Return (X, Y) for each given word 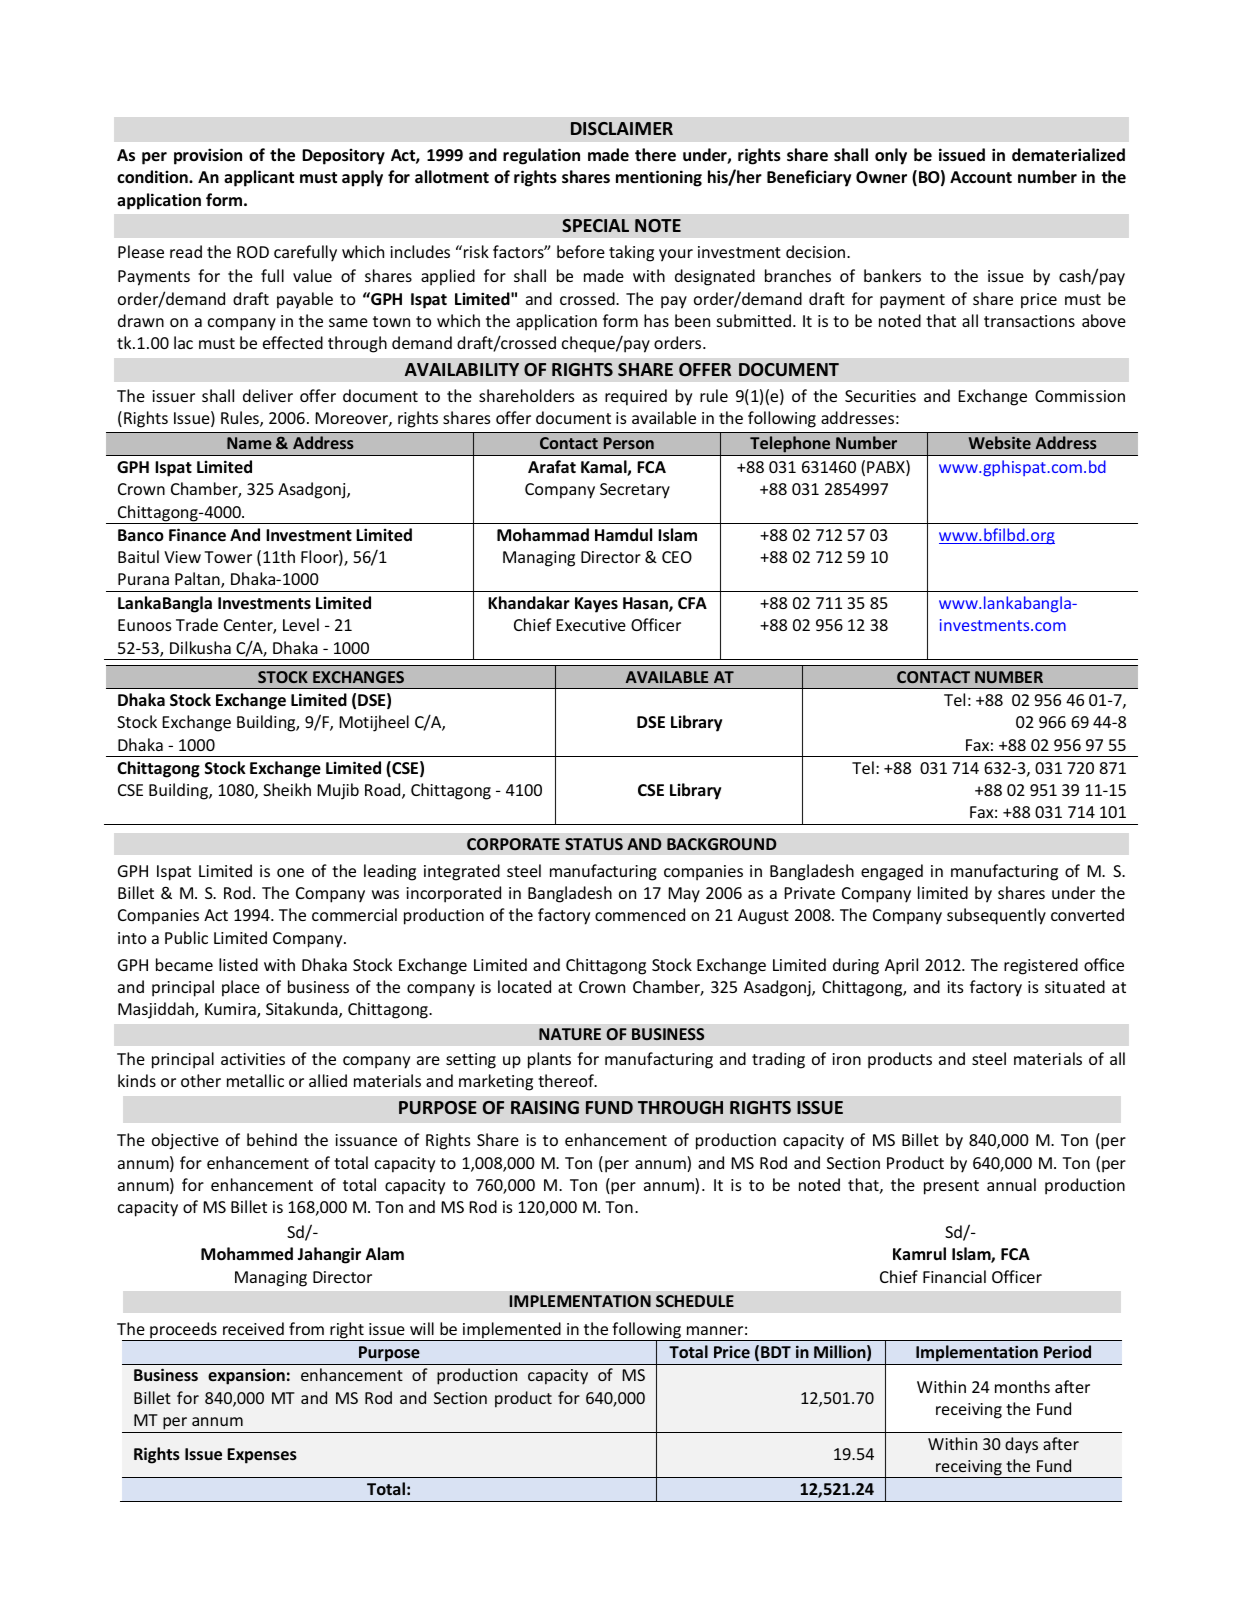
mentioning (659, 178)
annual (1011, 1184)
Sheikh (287, 789)
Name (249, 443)
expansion (246, 1377)
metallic (255, 1080)
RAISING (545, 1107)
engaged (892, 872)
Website (1000, 442)
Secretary (635, 491)
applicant (259, 178)
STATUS (594, 844)
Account (981, 177)
